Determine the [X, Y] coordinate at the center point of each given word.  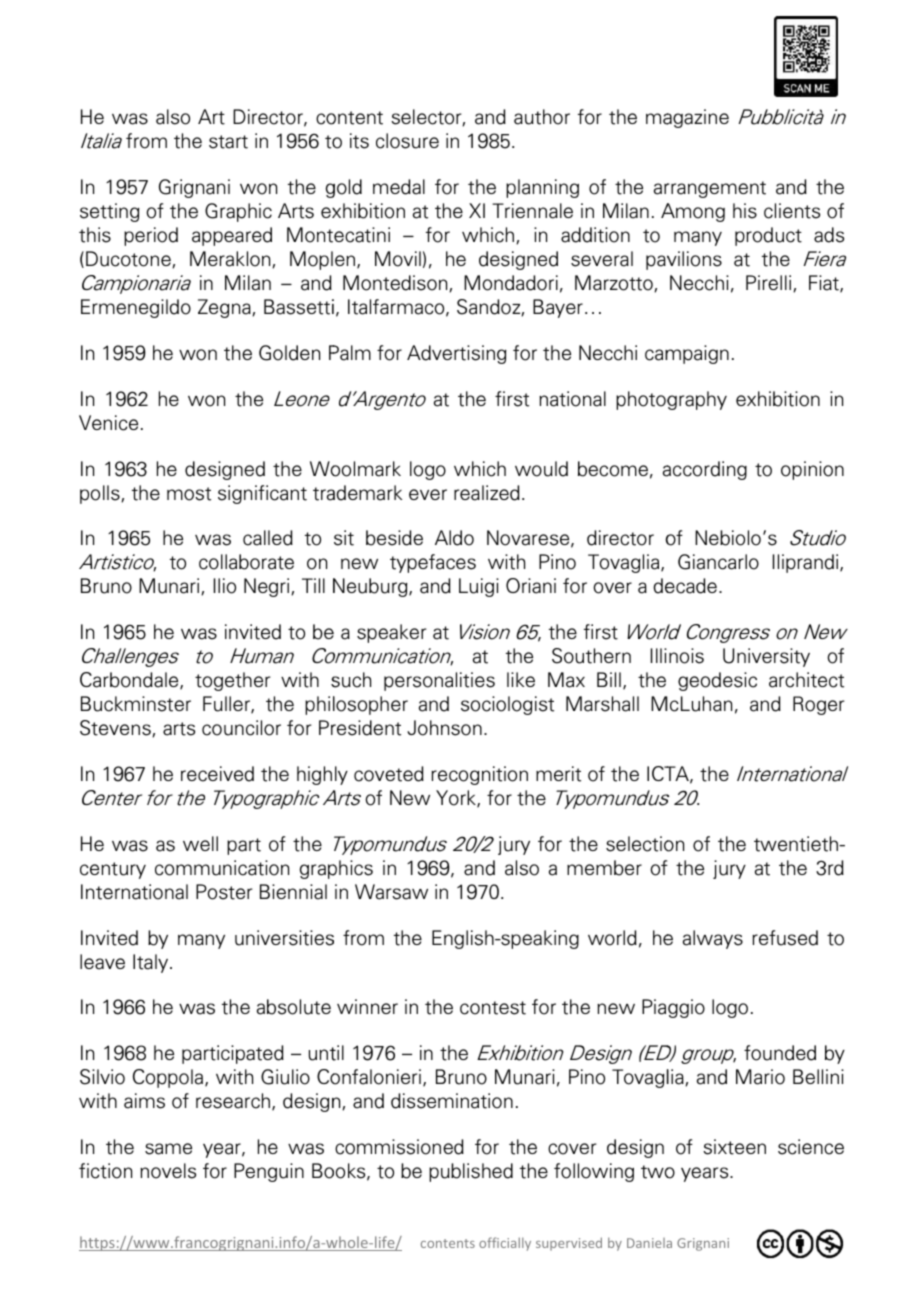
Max [566, 680]
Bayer [558, 308]
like [521, 679]
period [151, 236]
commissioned [399, 1147]
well [200, 843]
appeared [232, 236]
